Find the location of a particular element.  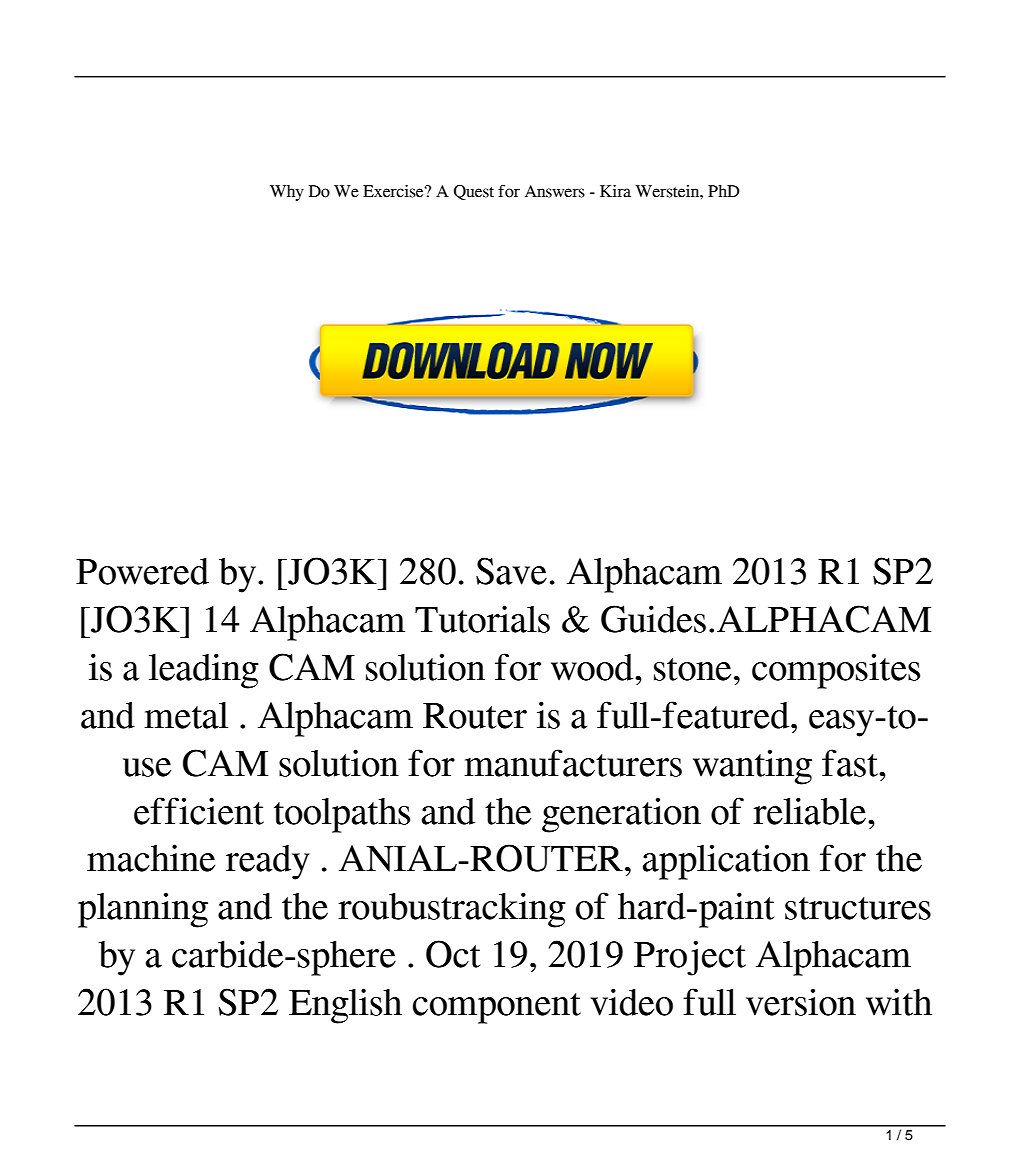

Powered is located at coordinates (142, 571).
